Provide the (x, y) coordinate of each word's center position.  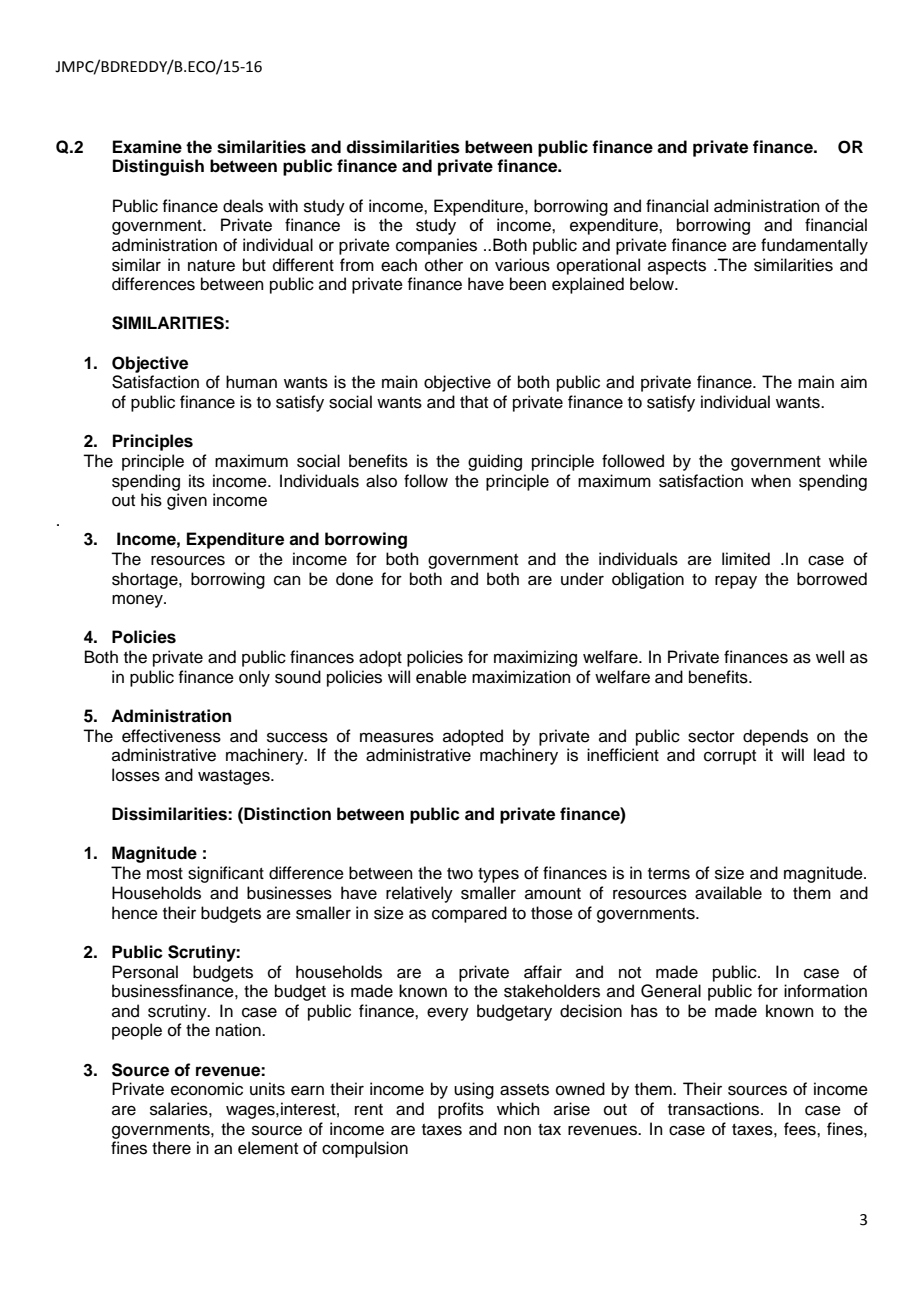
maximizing (535, 658)
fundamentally (814, 246)
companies (436, 246)
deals (243, 206)
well (830, 657)
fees (801, 1129)
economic (207, 1089)
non (517, 1130)
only (254, 678)
